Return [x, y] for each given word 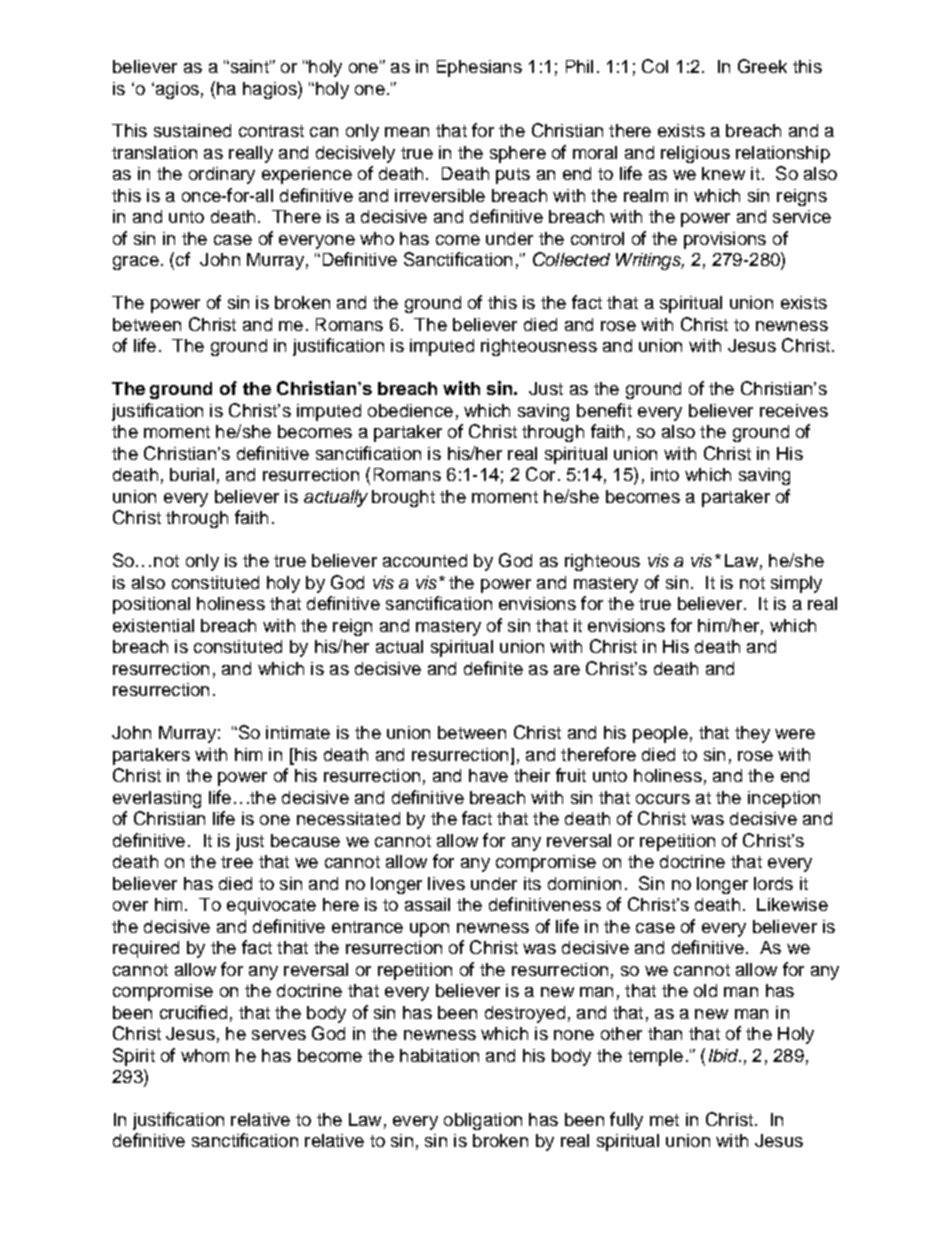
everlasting [157, 799]
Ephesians [479, 68]
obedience [410, 410]
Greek [762, 66]
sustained [192, 130]
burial [192, 474]
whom [205, 1055]
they [752, 734]
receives [794, 410]
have [488, 775]
